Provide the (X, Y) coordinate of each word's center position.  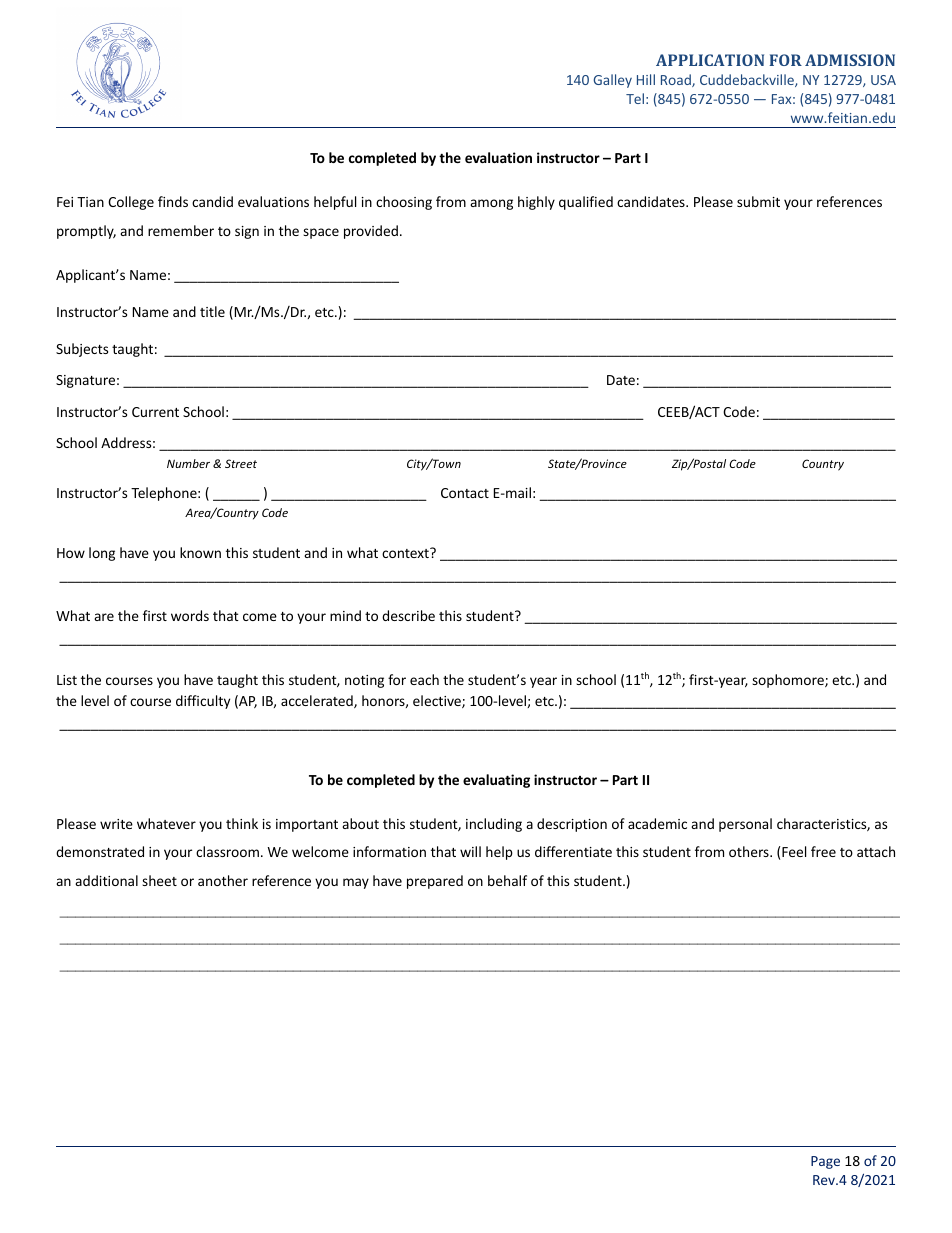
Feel (794, 851)
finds (173, 201)
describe (408, 615)
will (470, 851)
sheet (159, 880)
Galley (613, 81)
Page (825, 1162)
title (212, 311)
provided (371, 232)
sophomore (789, 681)
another (223, 880)
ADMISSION (850, 60)
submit (758, 201)
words (190, 615)
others (750, 851)
